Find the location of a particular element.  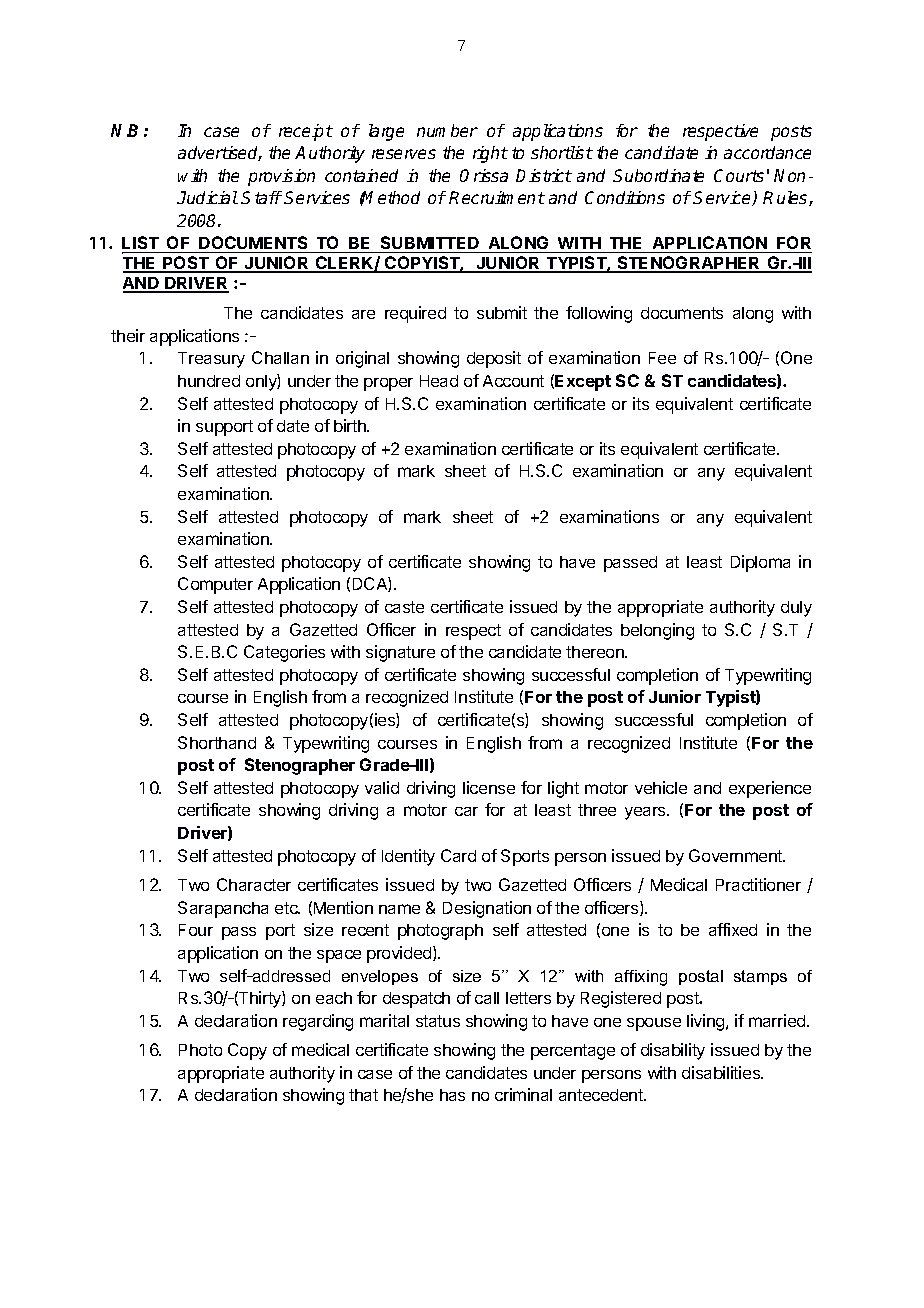

deposit is located at coordinates (494, 359).
